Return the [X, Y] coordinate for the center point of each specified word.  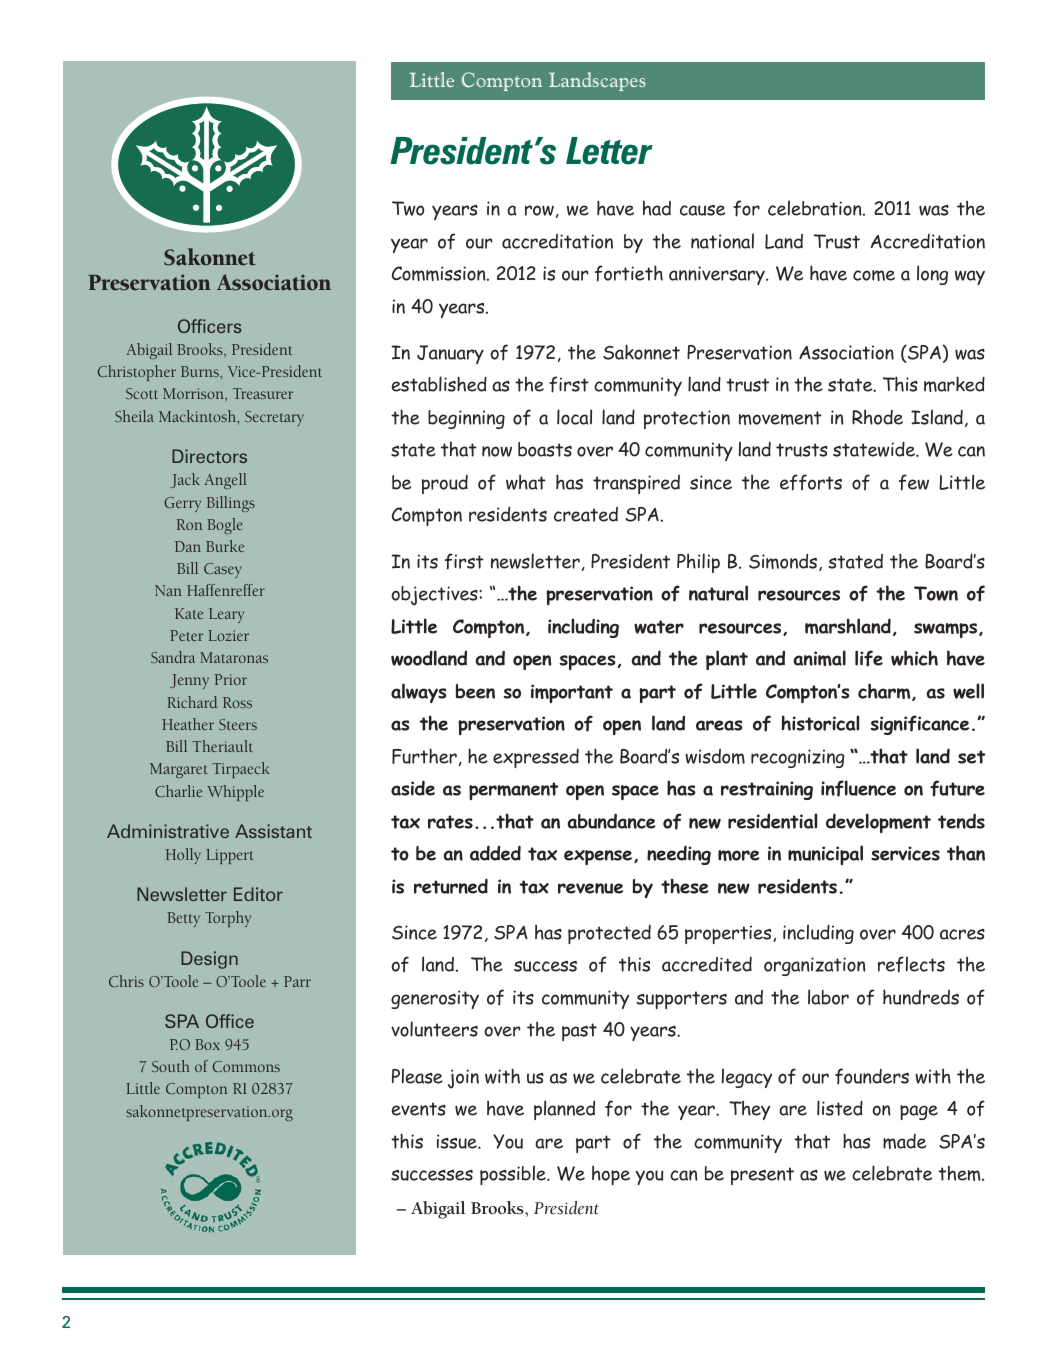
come [874, 275]
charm [885, 692]
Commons [246, 1066]
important [572, 693]
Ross [237, 702]
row [539, 210]
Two [408, 208]
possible [514, 1175]
